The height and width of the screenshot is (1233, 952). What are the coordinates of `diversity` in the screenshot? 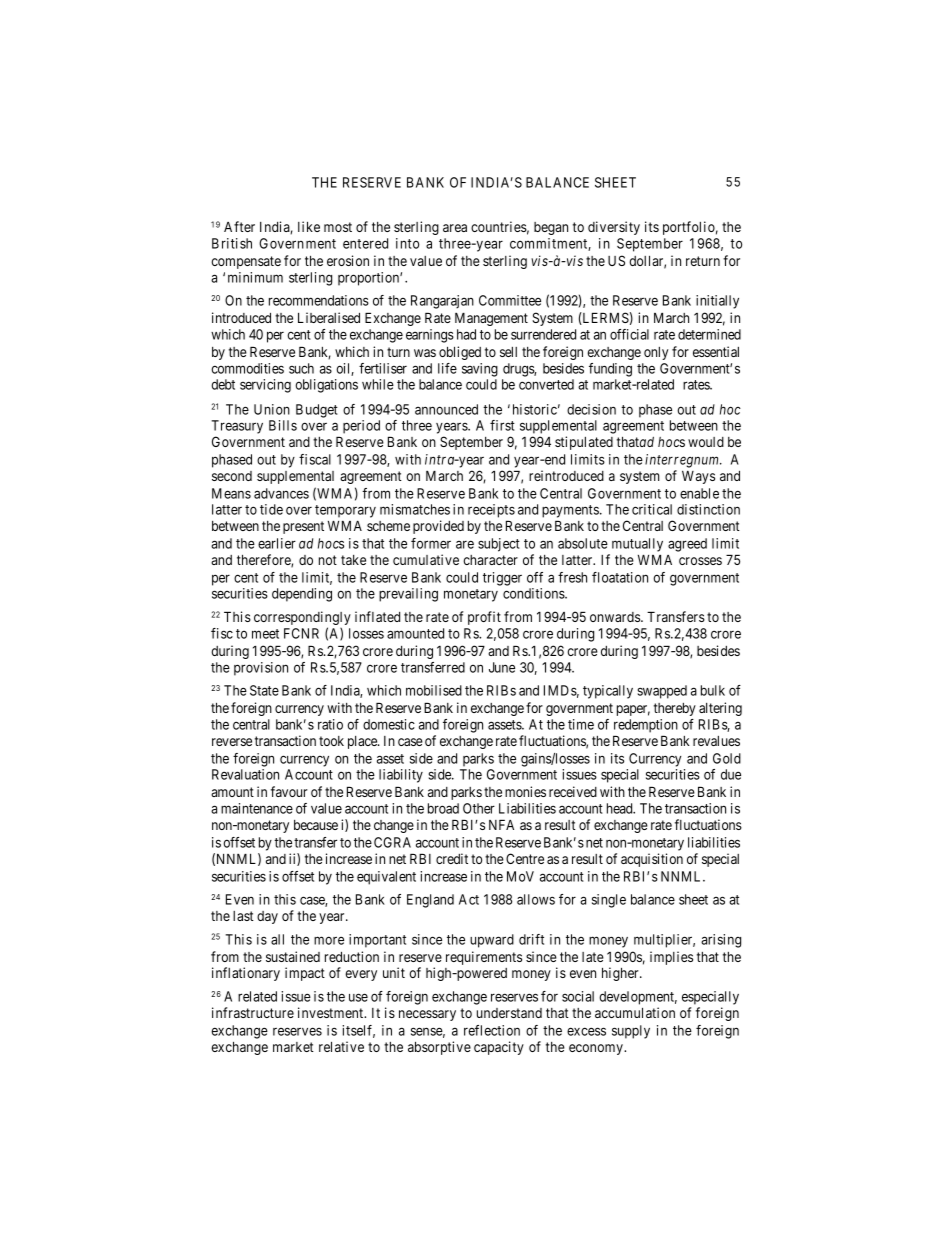 It's located at (614, 228).
